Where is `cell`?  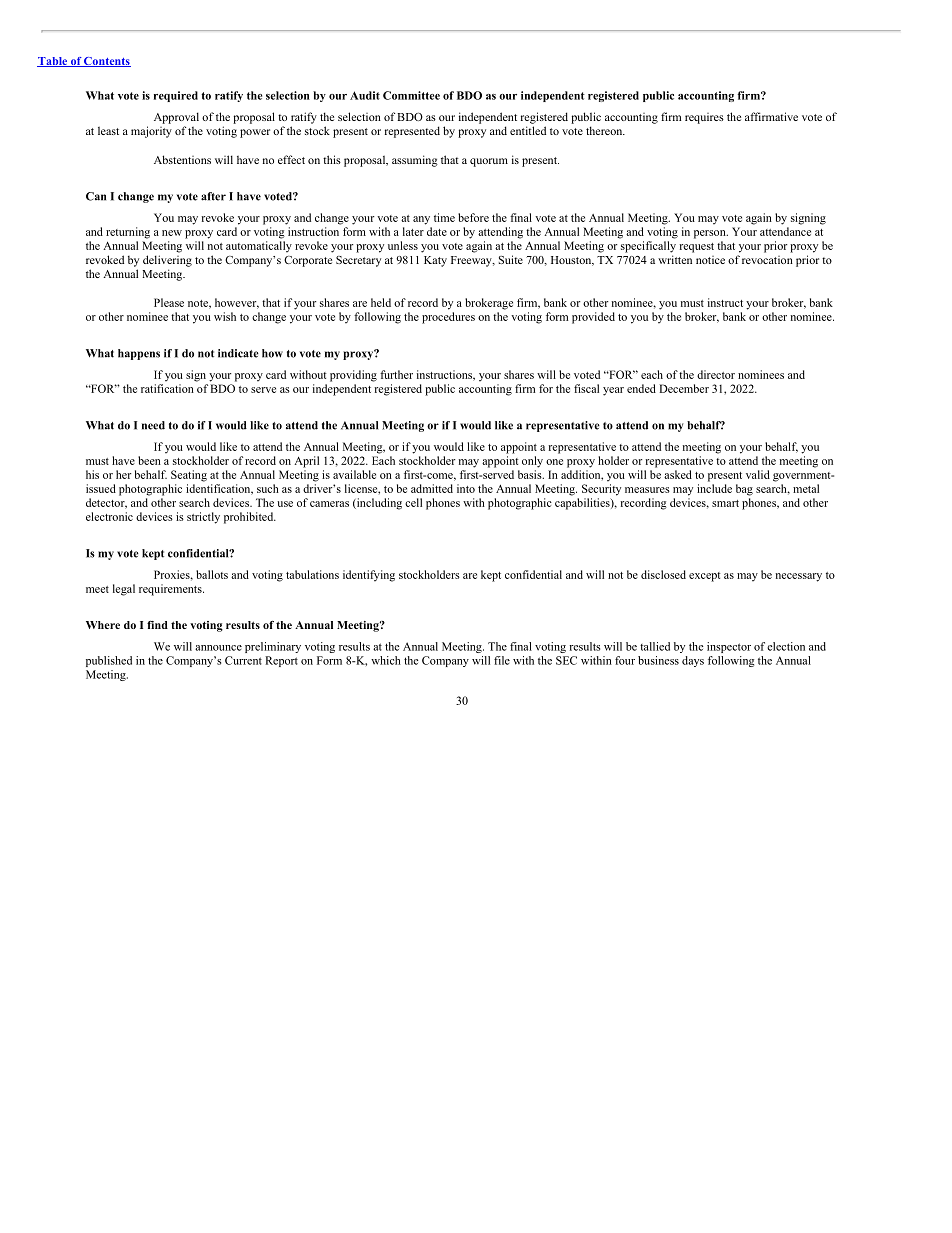 cell is located at coordinates (413, 502).
